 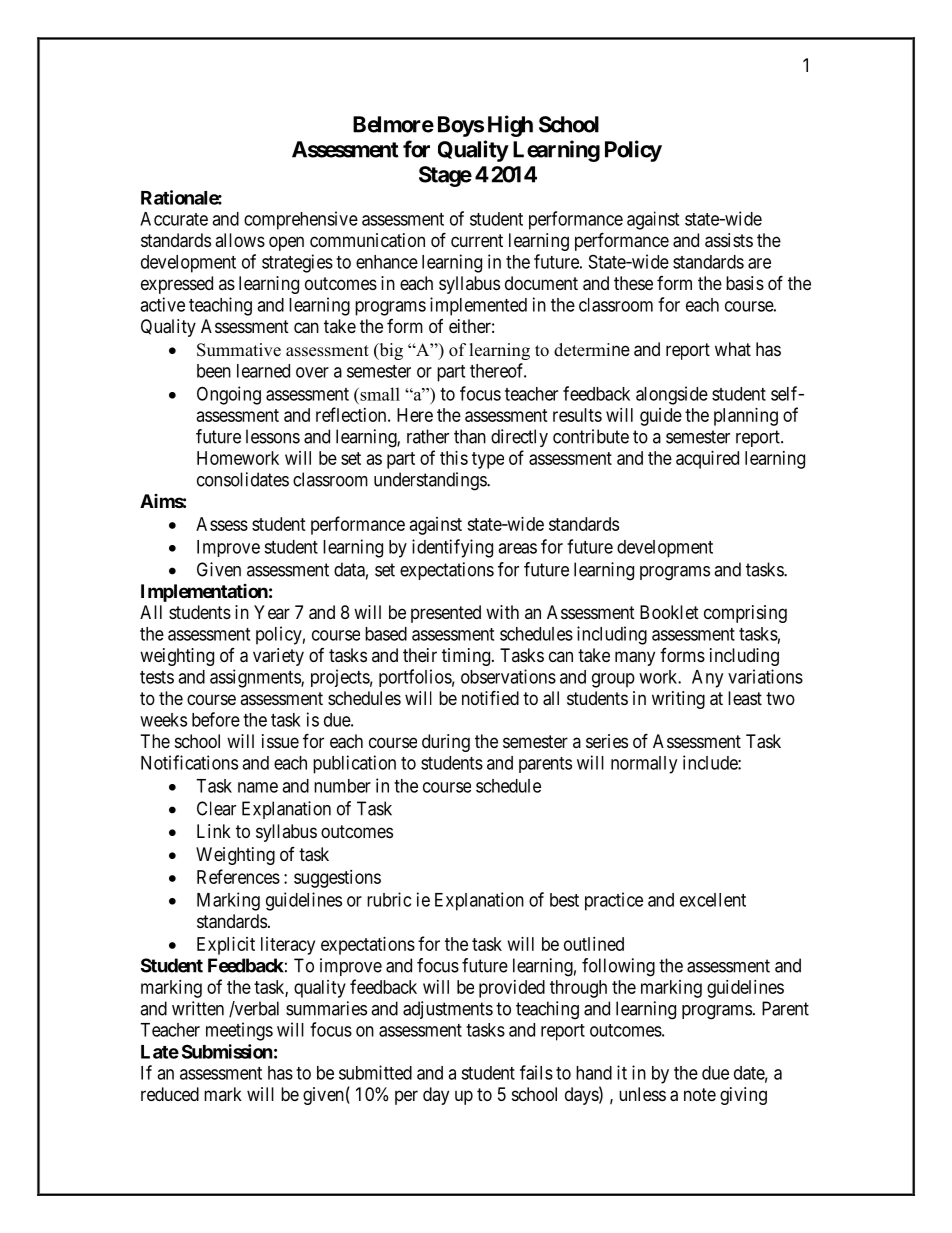 What do you see at coordinates (389, 899) in the document?
I see `rubric` at bounding box center [389, 899].
